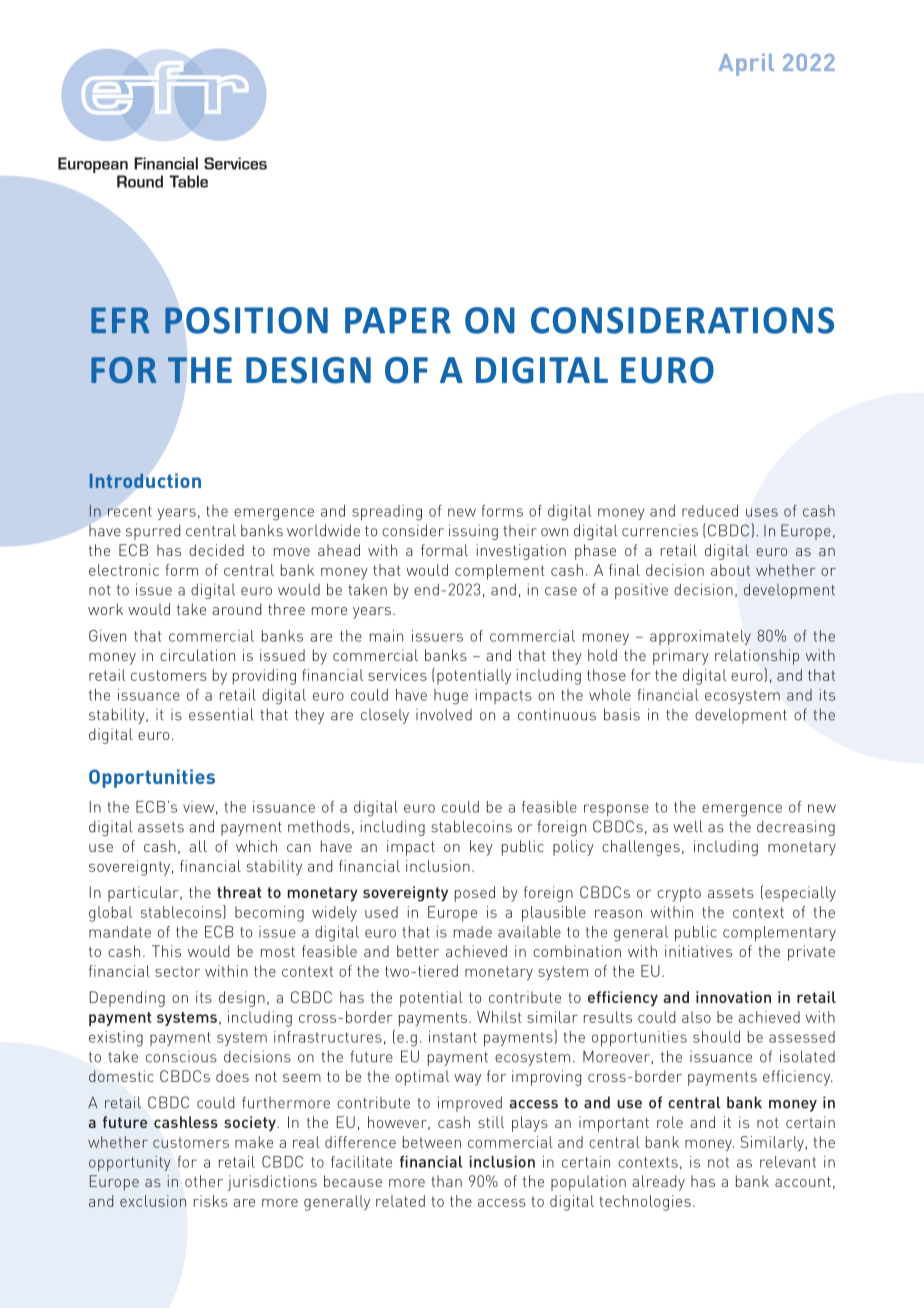 Image resolution: width=924 pixels, height=1308 pixels. What do you see at coordinates (679, 895) in the screenshot?
I see `crypto` at bounding box center [679, 895].
